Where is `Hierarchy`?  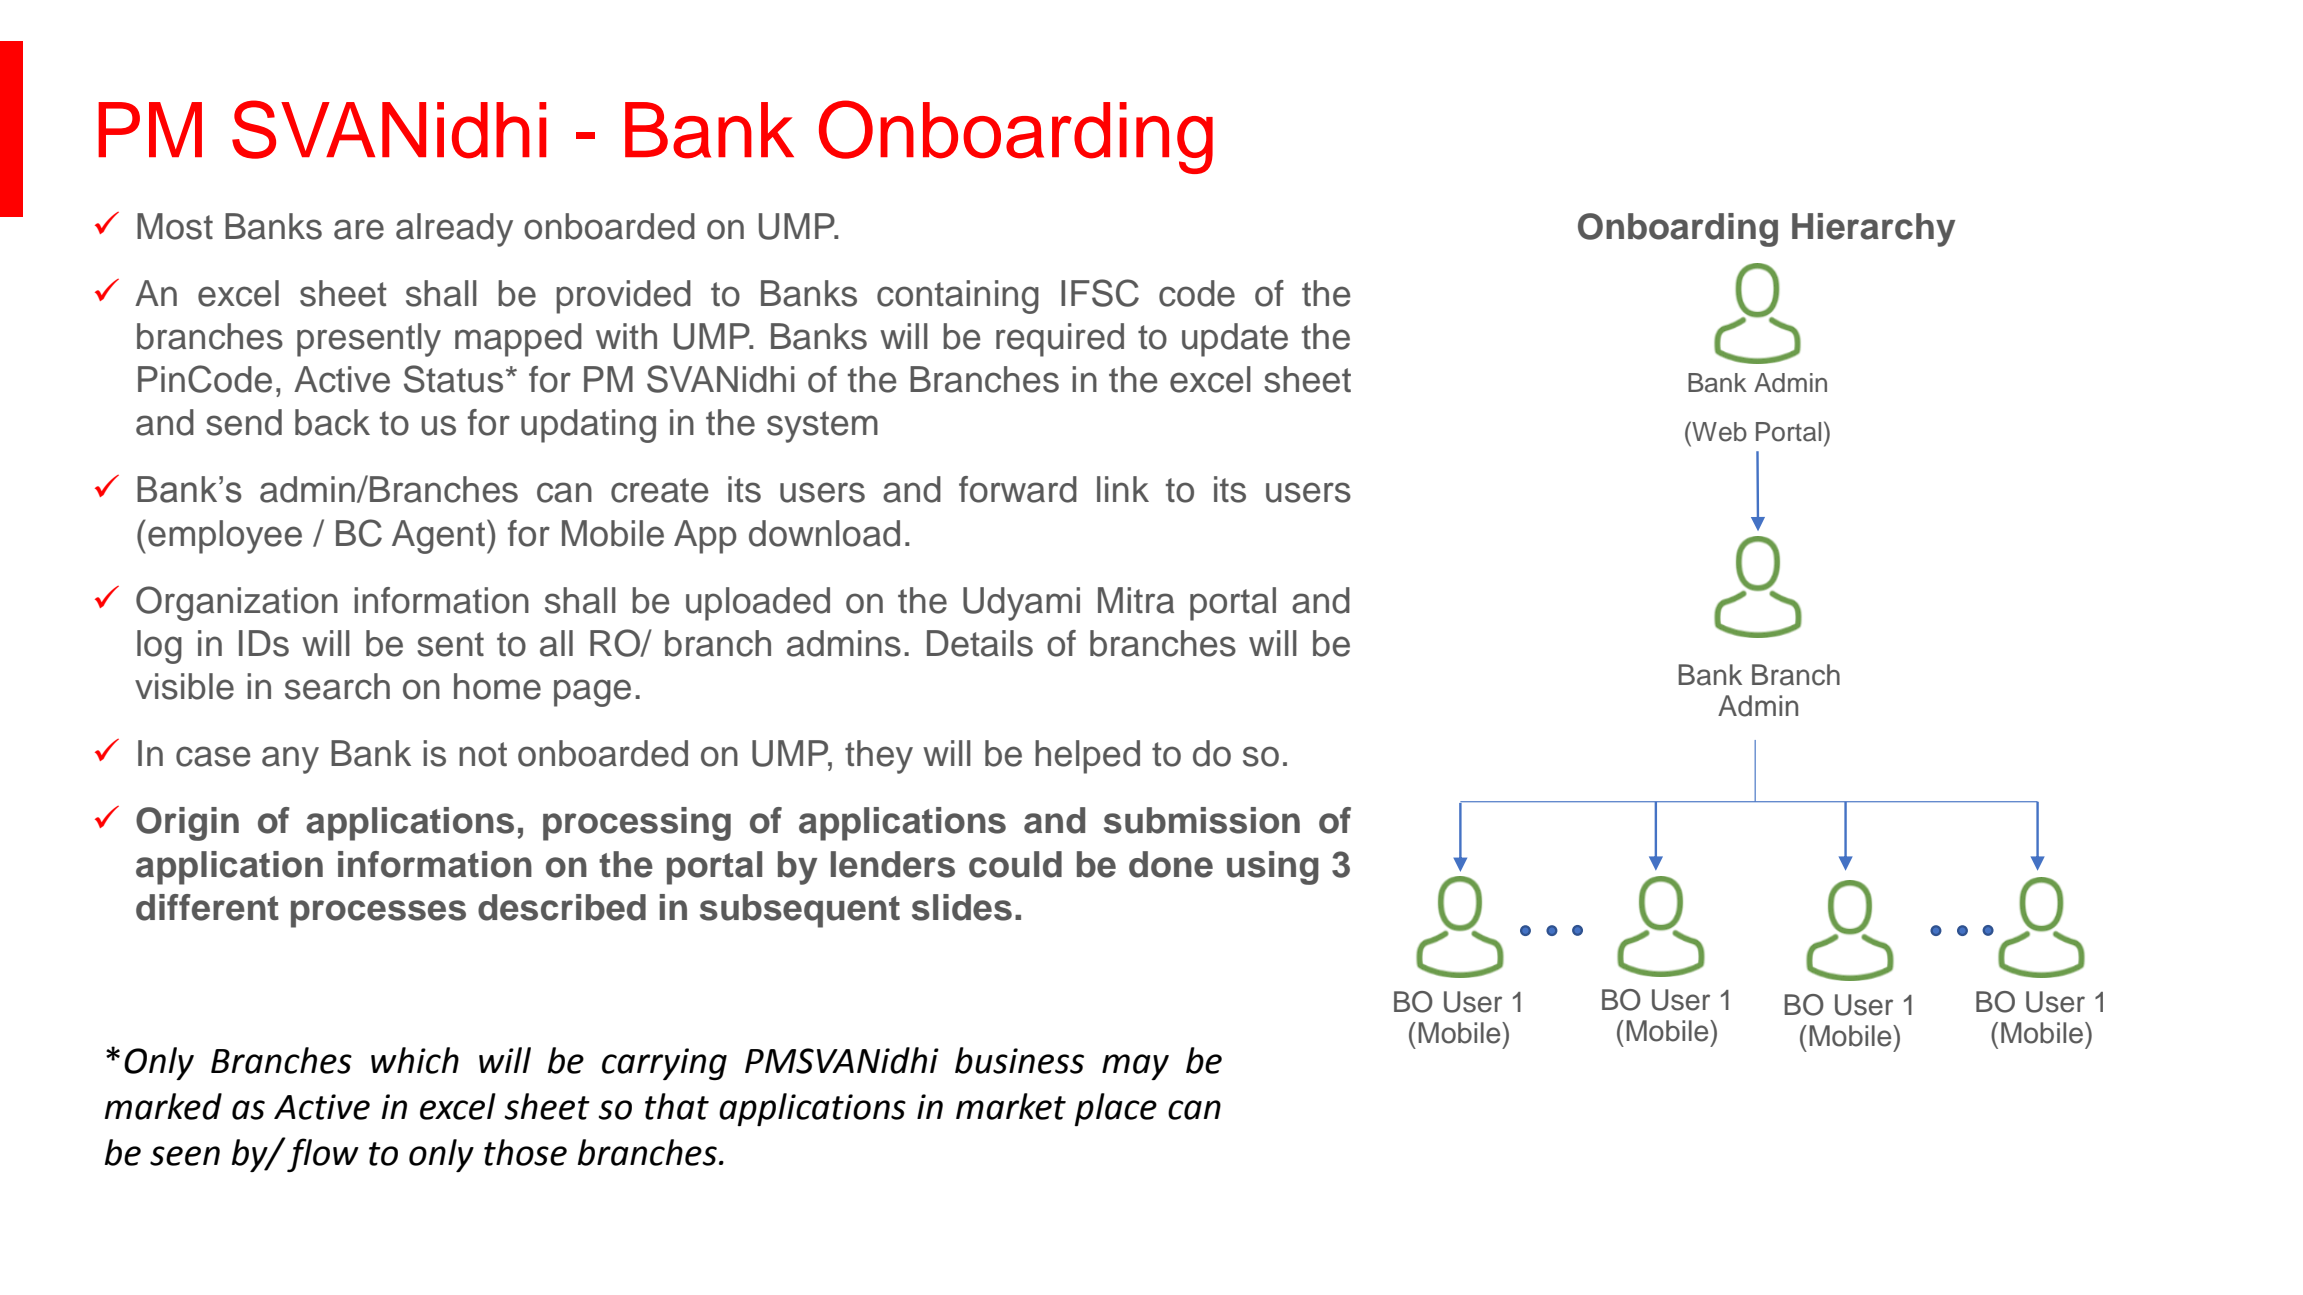
Hierarchy is located at coordinates (1873, 230).
